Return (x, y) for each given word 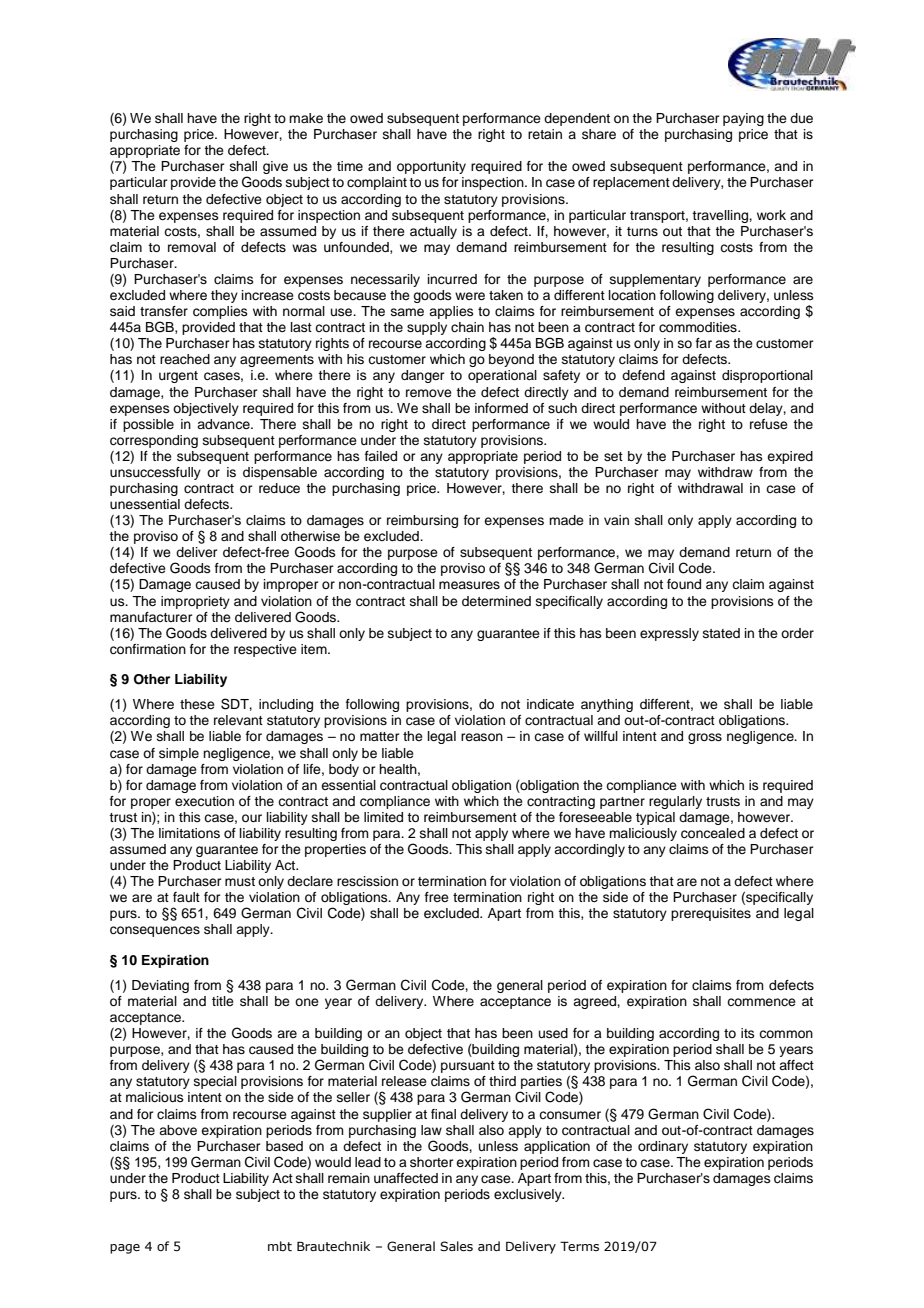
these (197, 704)
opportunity (431, 167)
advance (224, 424)
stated (721, 633)
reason (482, 737)
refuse (769, 424)
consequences (155, 931)
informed (501, 408)
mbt (280, 1246)
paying (743, 119)
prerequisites (711, 914)
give (275, 167)
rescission (367, 881)
